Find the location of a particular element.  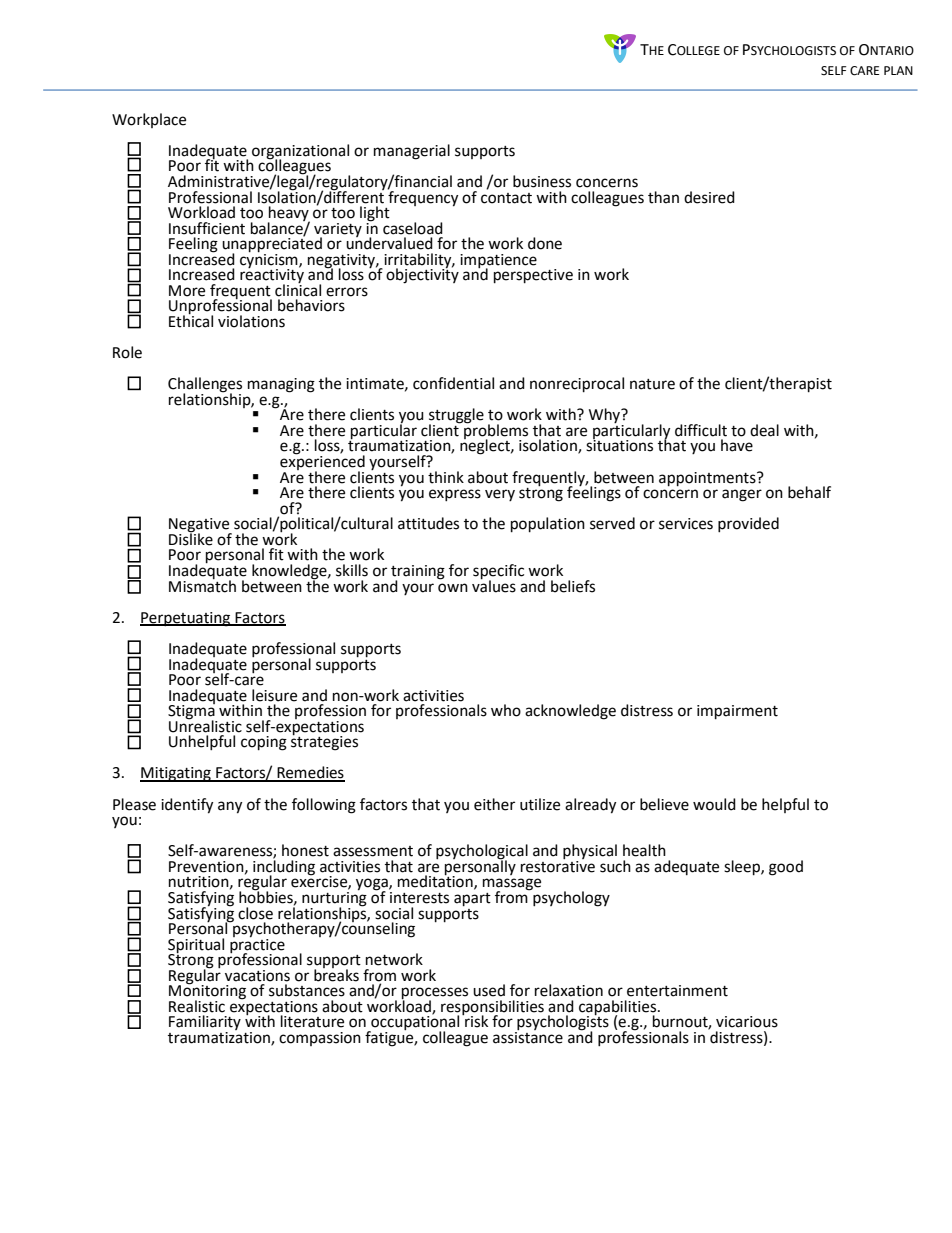

organizational is located at coordinates (300, 152).
